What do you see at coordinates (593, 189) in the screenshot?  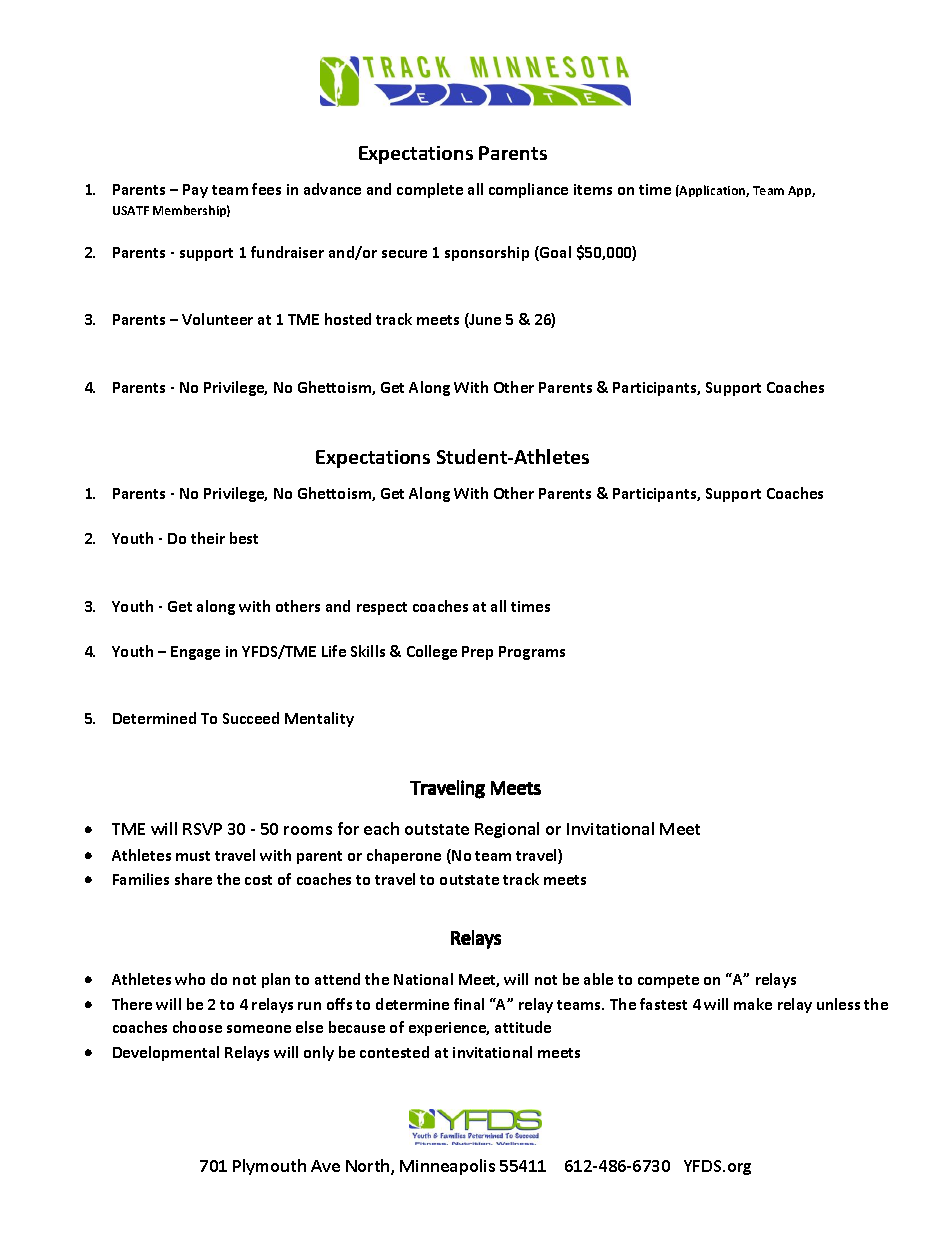 I see `items` at bounding box center [593, 189].
